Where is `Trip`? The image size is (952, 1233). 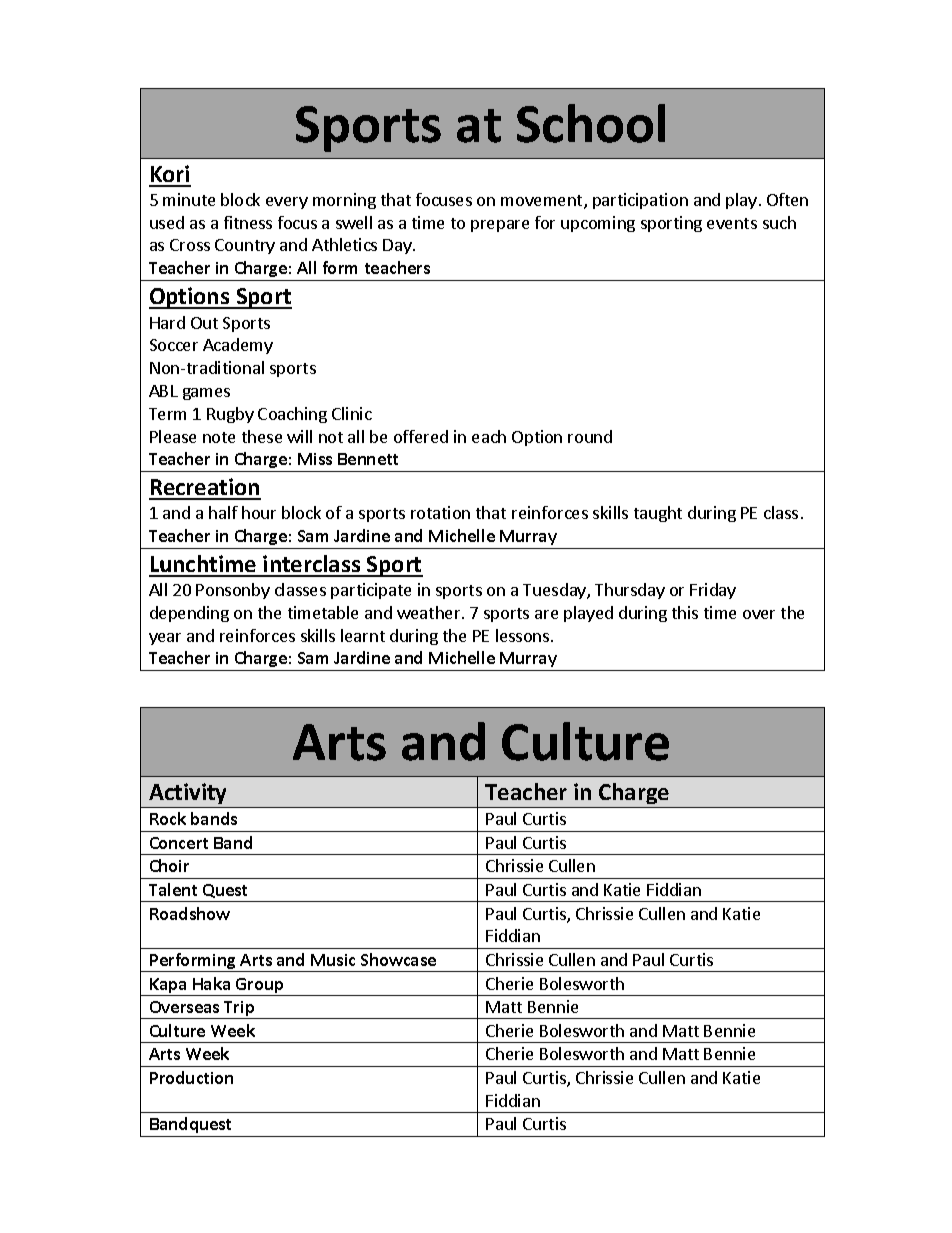 Trip is located at coordinates (239, 1010).
